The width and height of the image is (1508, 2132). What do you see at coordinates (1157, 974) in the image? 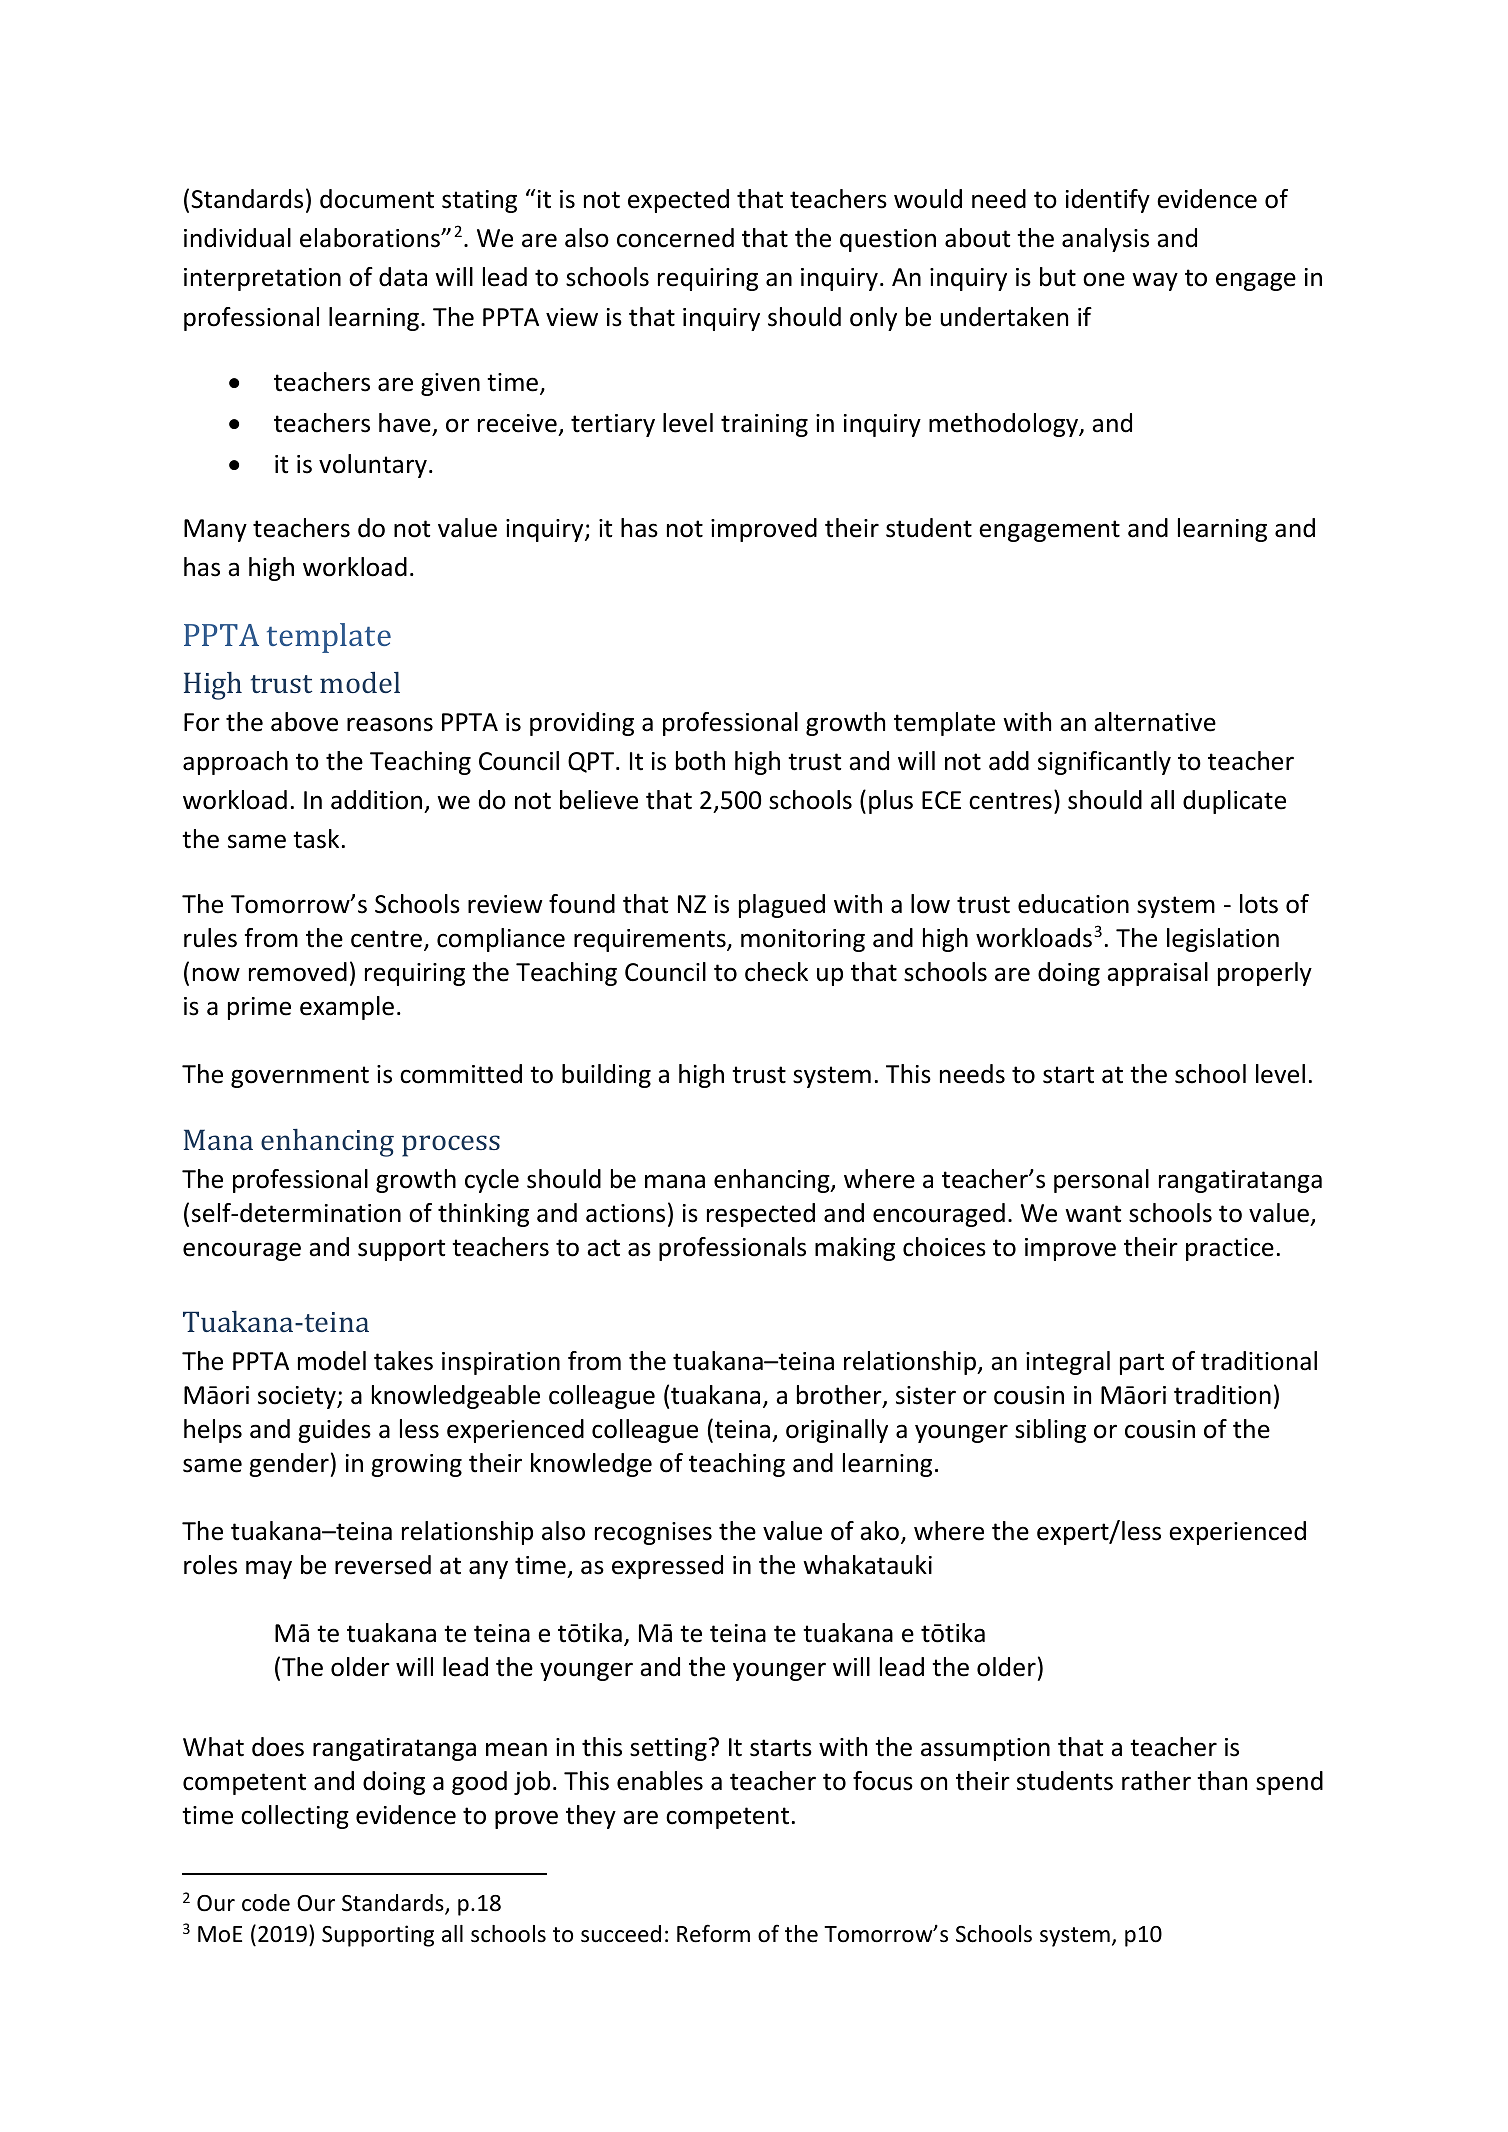
I see `appraisal` at bounding box center [1157, 974].
